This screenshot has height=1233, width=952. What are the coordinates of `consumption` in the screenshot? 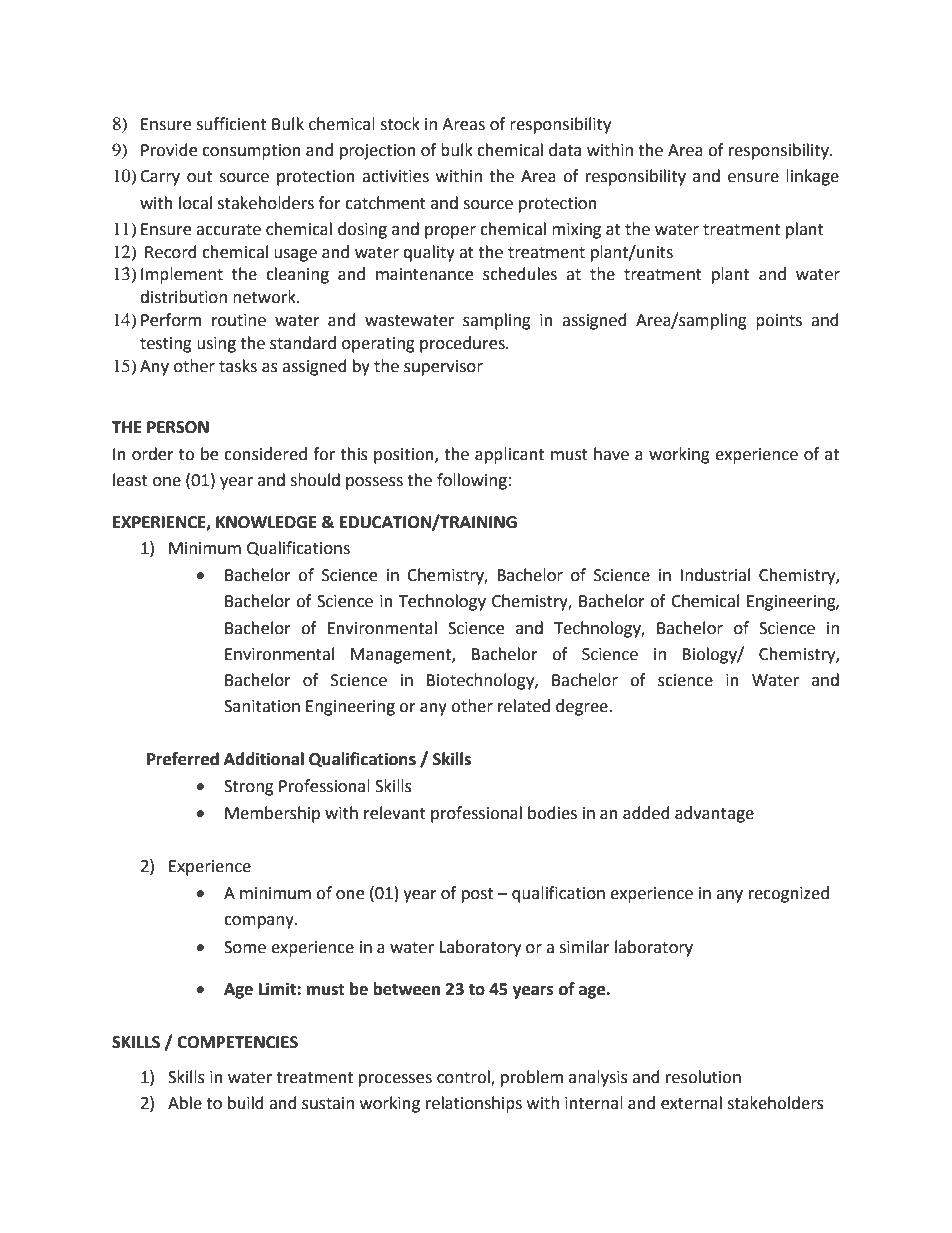 It's located at (251, 152).
